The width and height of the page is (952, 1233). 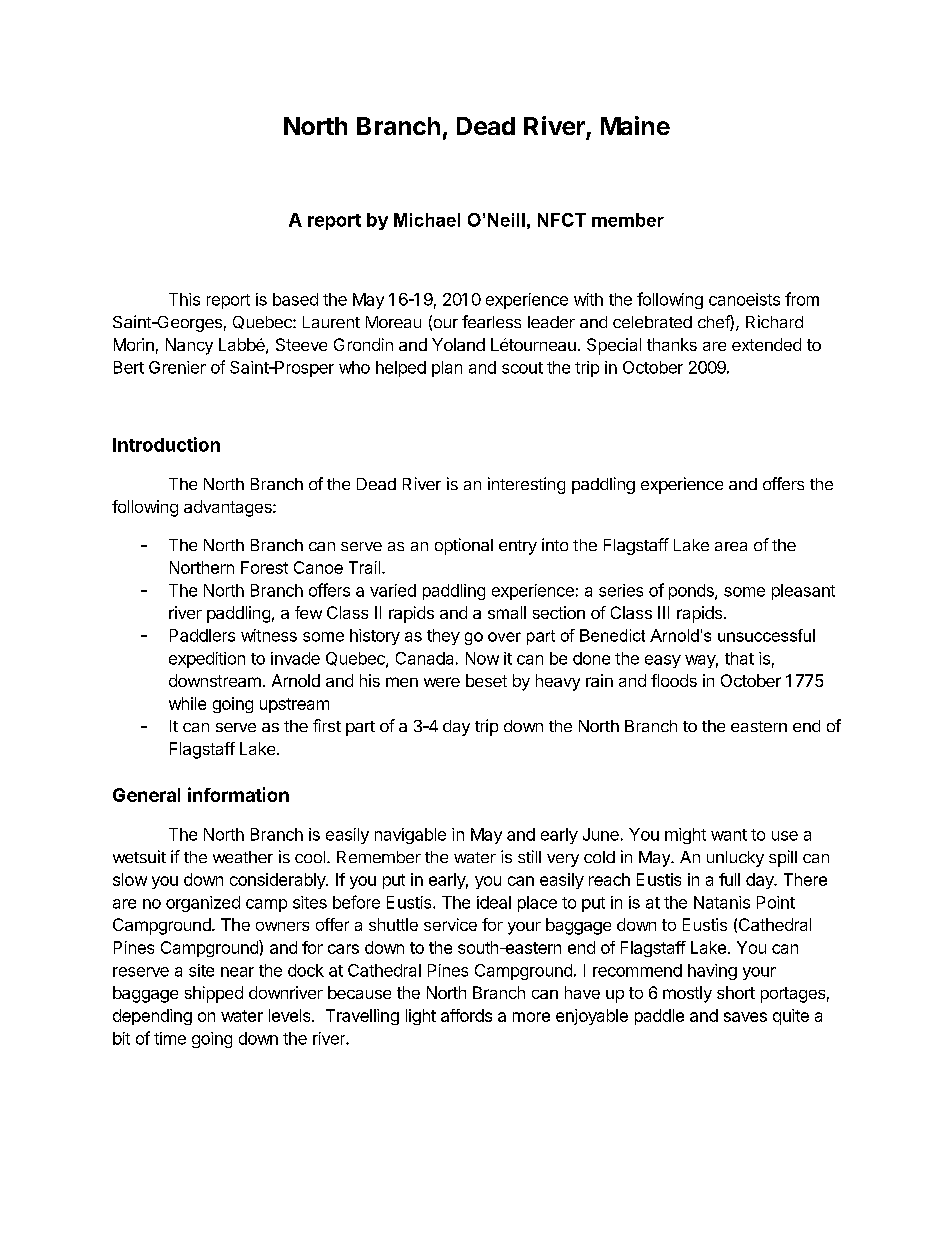 What do you see at coordinates (635, 125) in the page?
I see `Maine` at bounding box center [635, 125].
